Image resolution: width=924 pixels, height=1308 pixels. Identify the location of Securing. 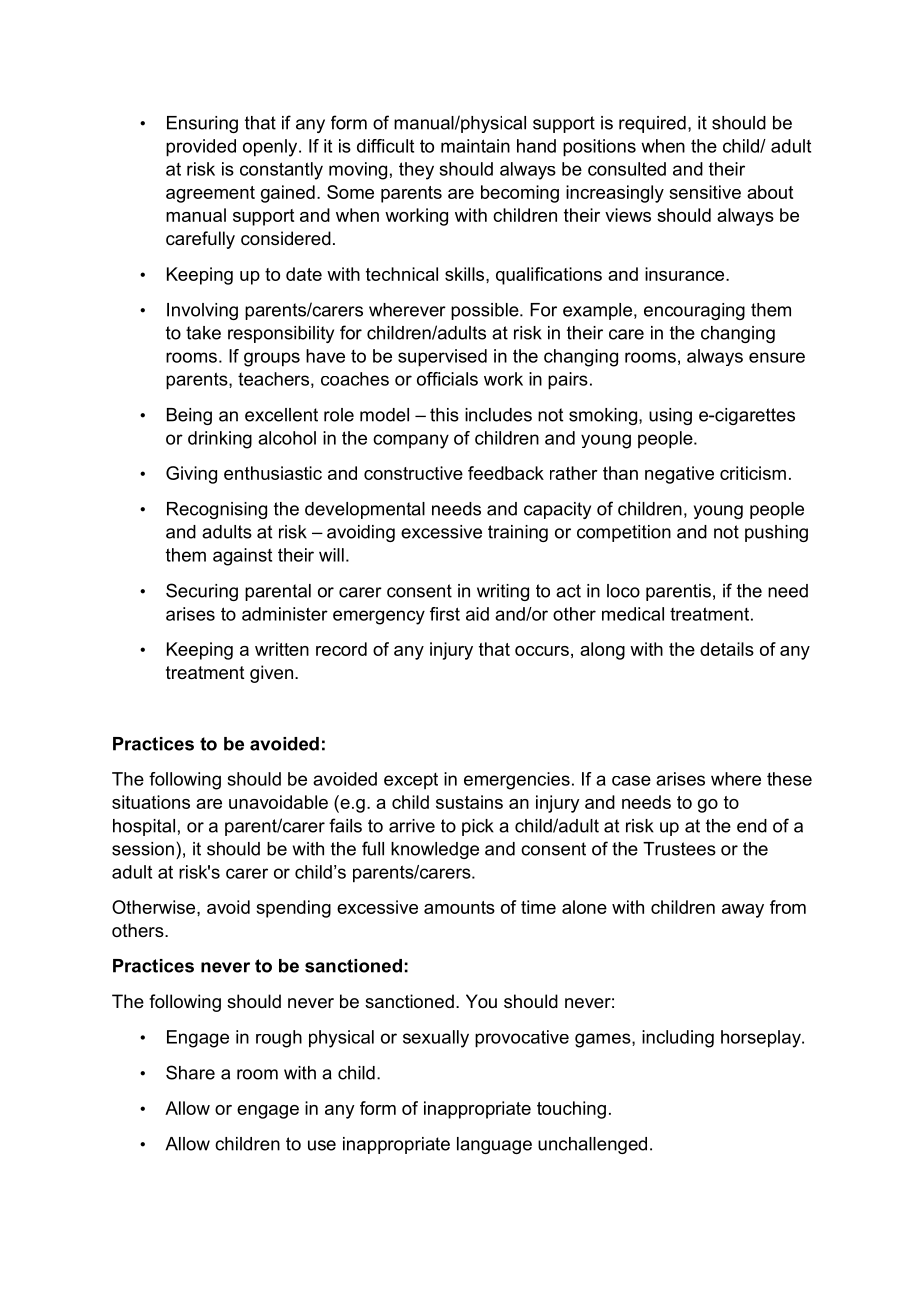
(202, 592).
